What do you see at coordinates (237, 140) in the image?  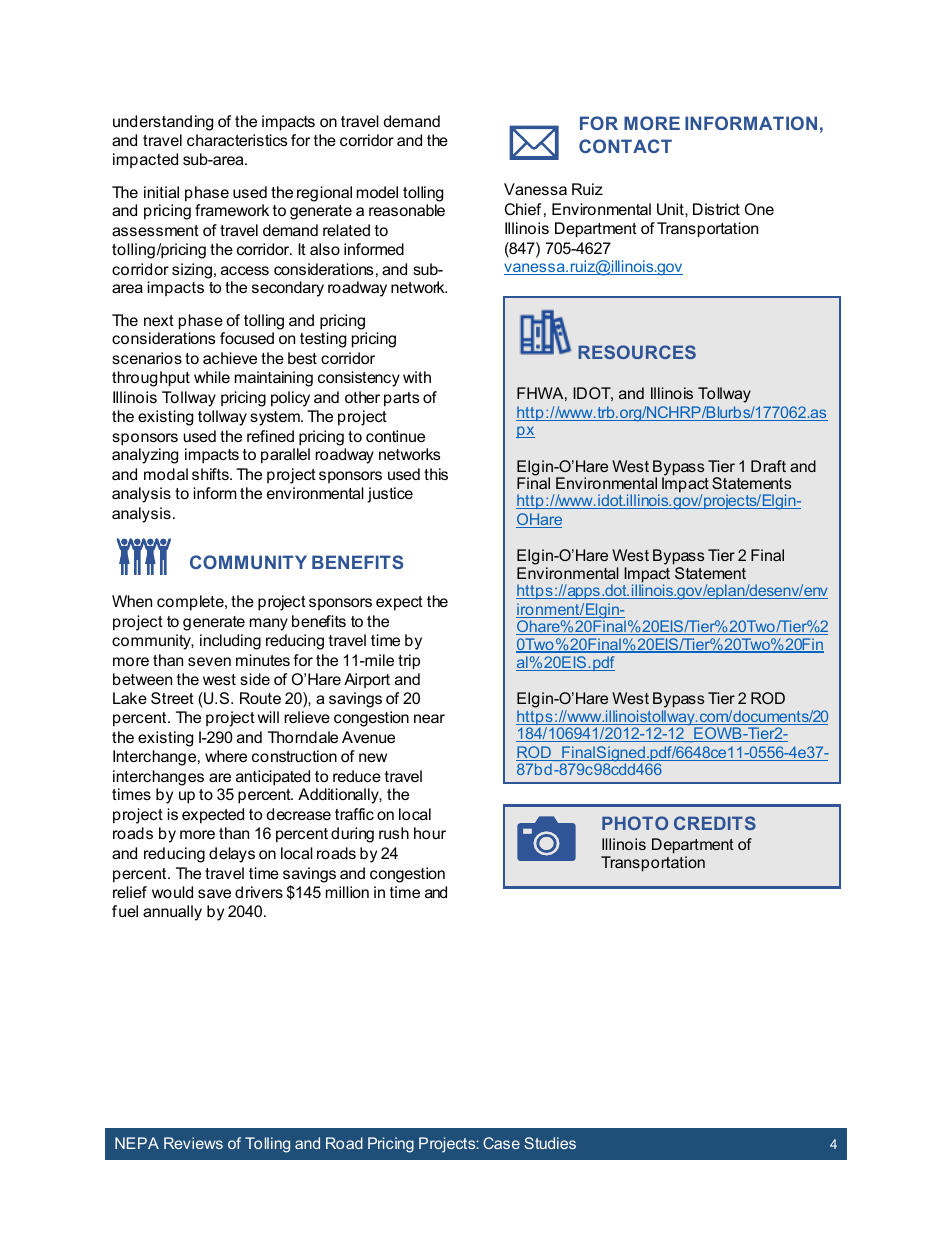 I see `characteristics` at bounding box center [237, 140].
